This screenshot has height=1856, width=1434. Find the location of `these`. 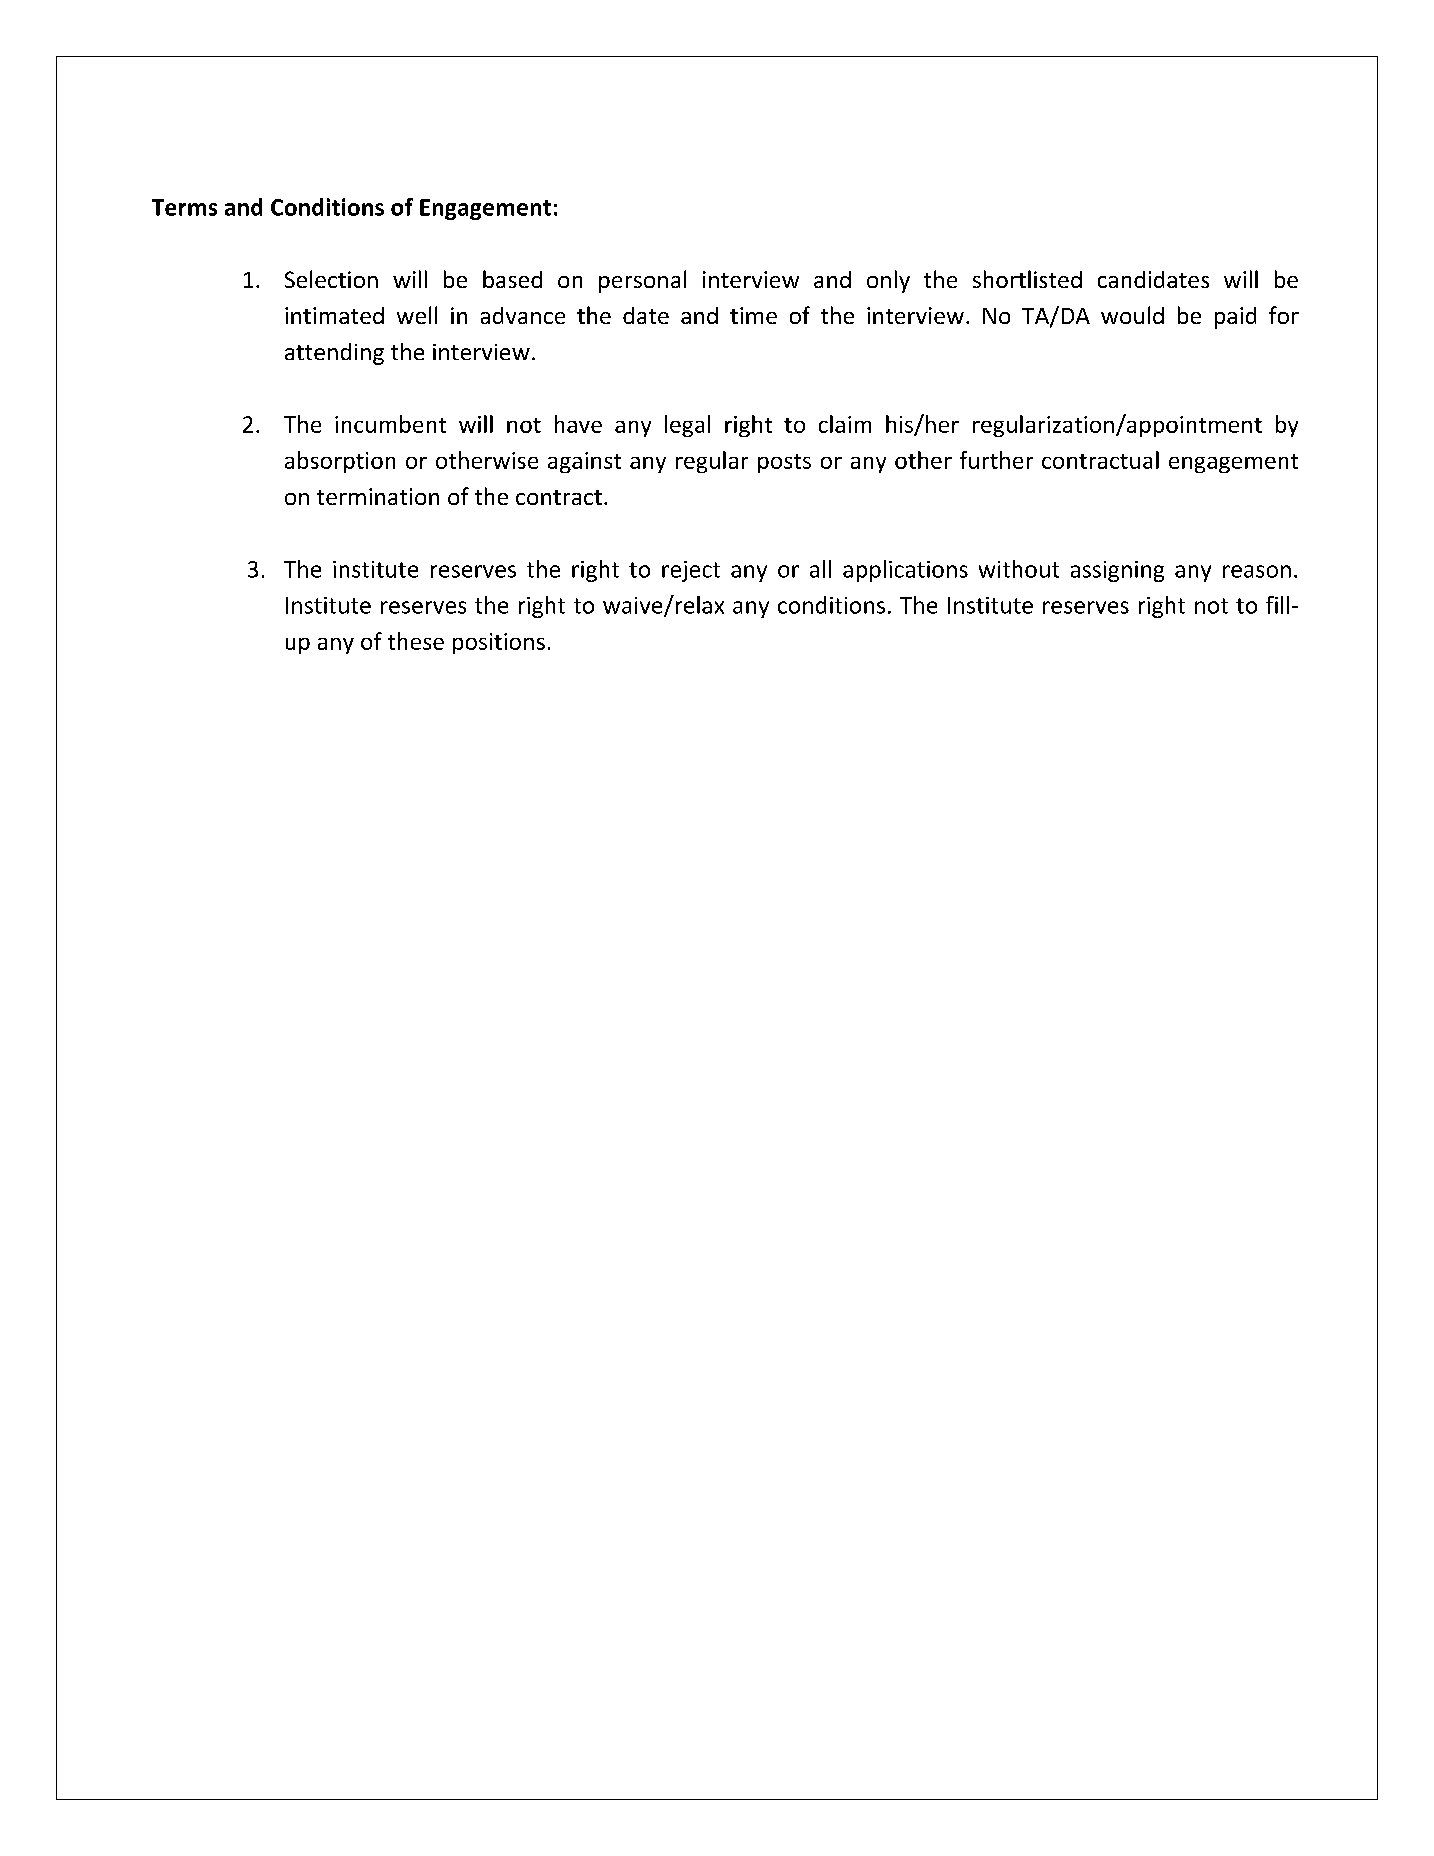

these is located at coordinates (416, 641).
